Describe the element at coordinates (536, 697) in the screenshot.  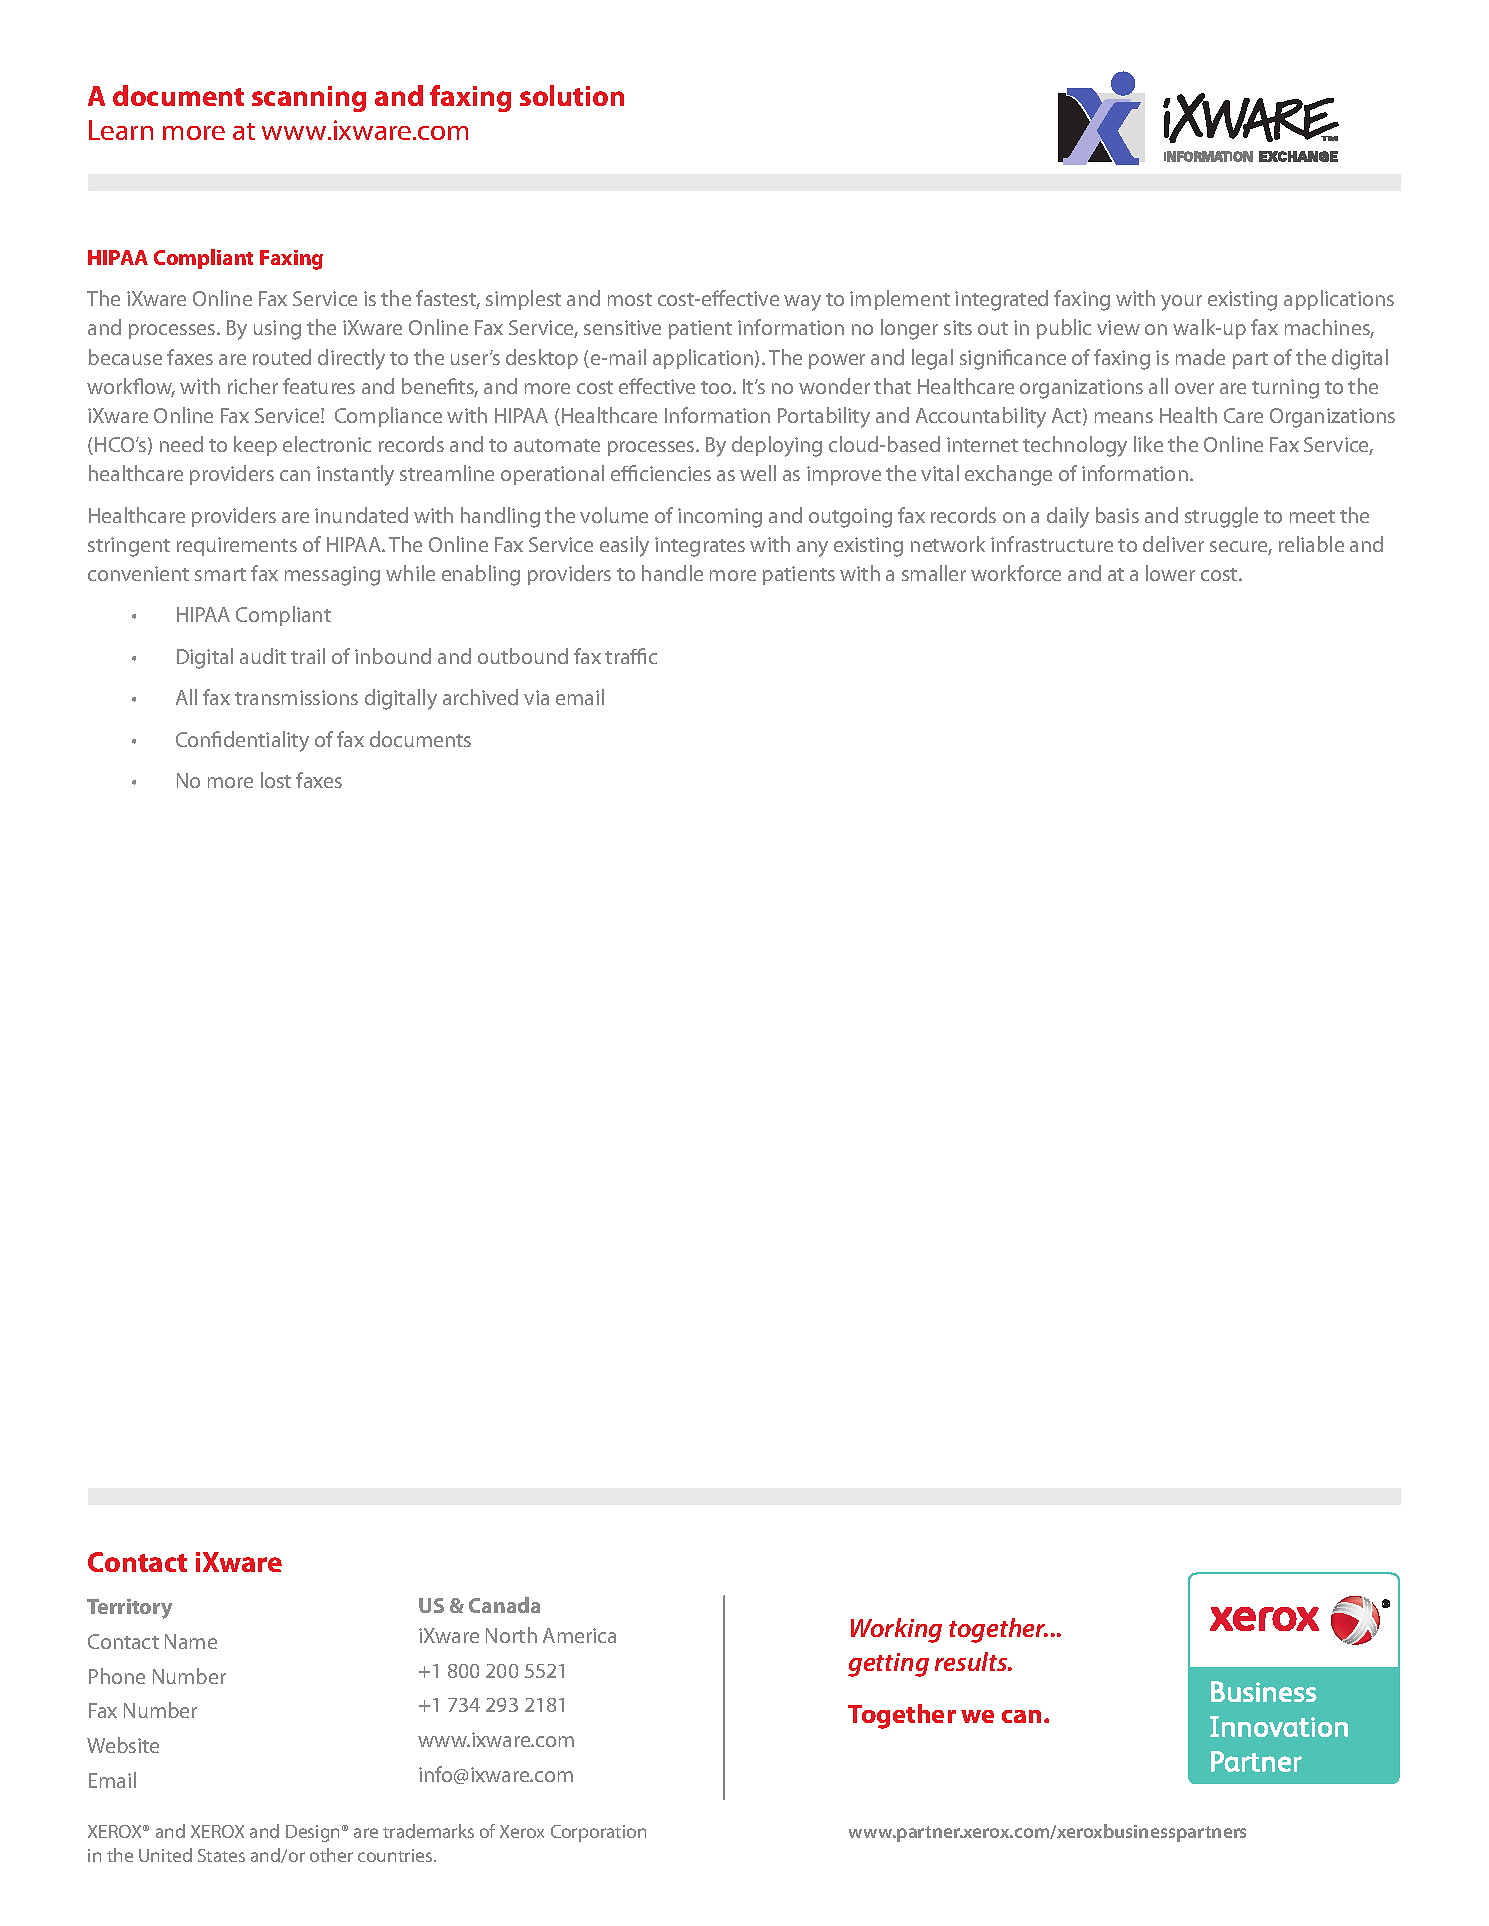
I see `via` at that location.
